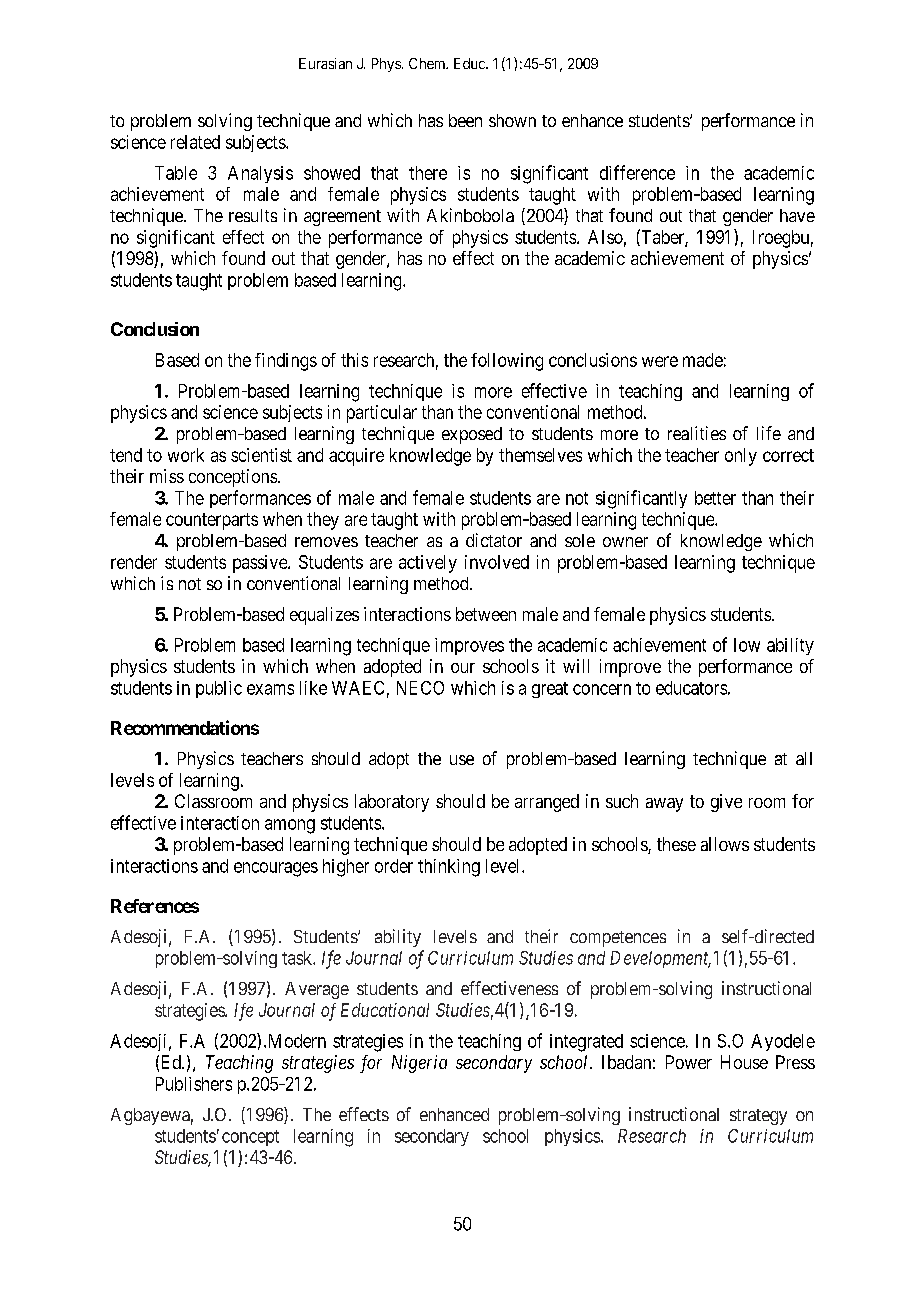  Describe the element at coordinates (195, 142) in the image. I see `related` at that location.
